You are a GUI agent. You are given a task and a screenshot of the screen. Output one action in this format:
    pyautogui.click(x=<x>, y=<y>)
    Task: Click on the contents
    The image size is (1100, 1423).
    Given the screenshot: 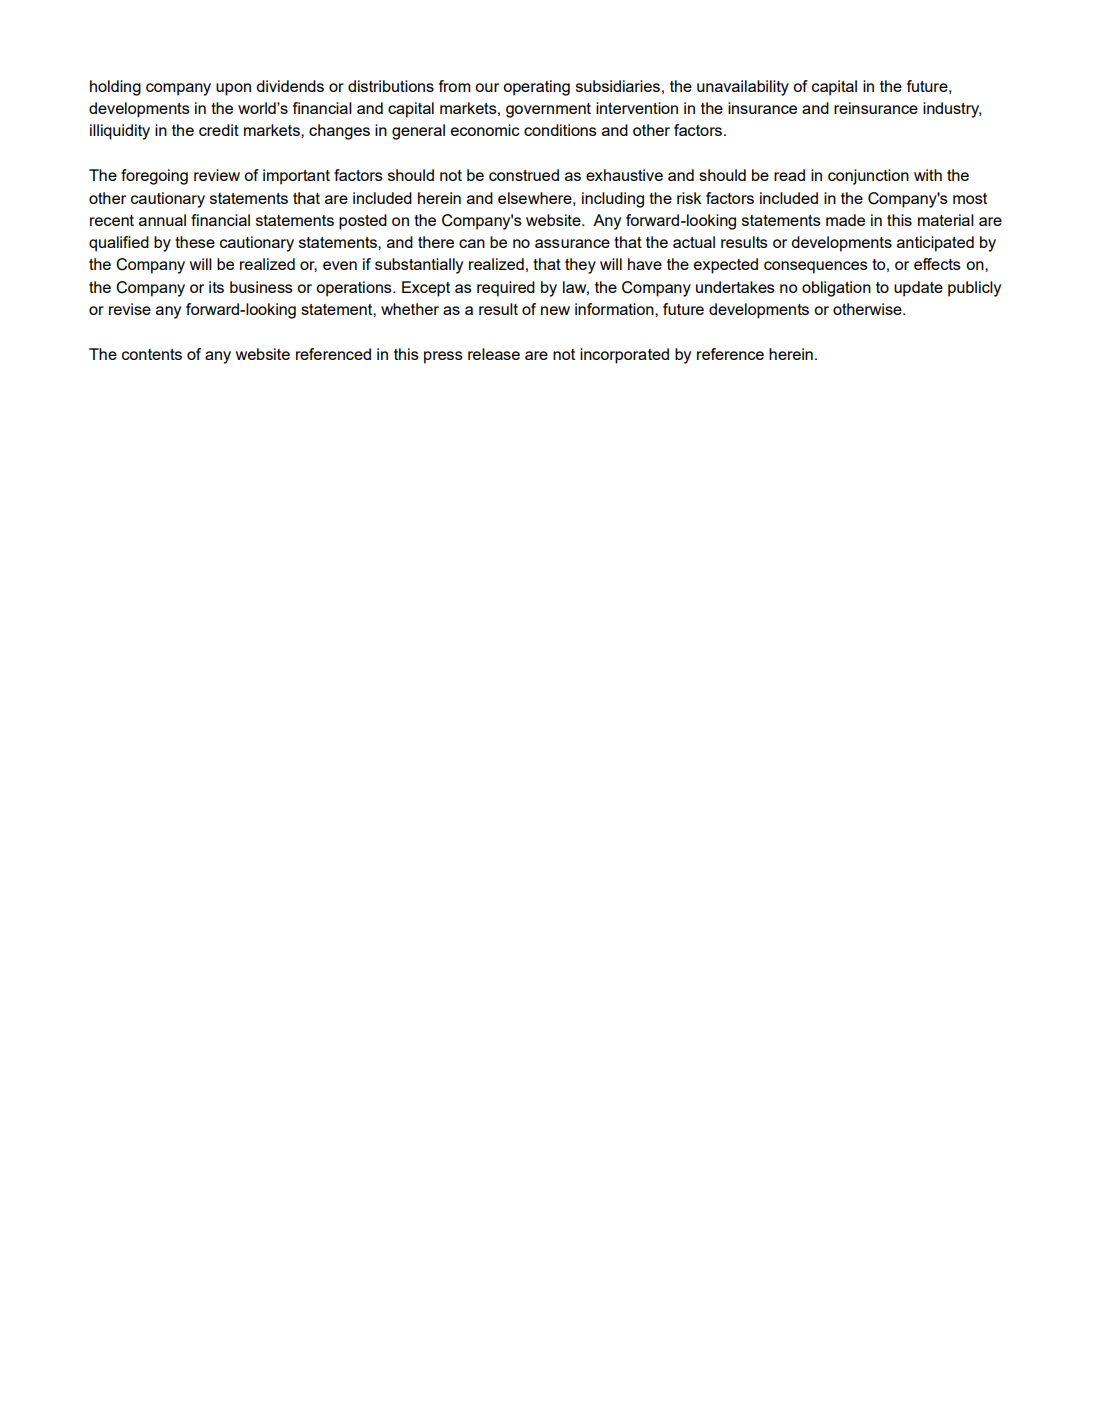 What is the action you would take?
    pyautogui.click(x=152, y=354)
